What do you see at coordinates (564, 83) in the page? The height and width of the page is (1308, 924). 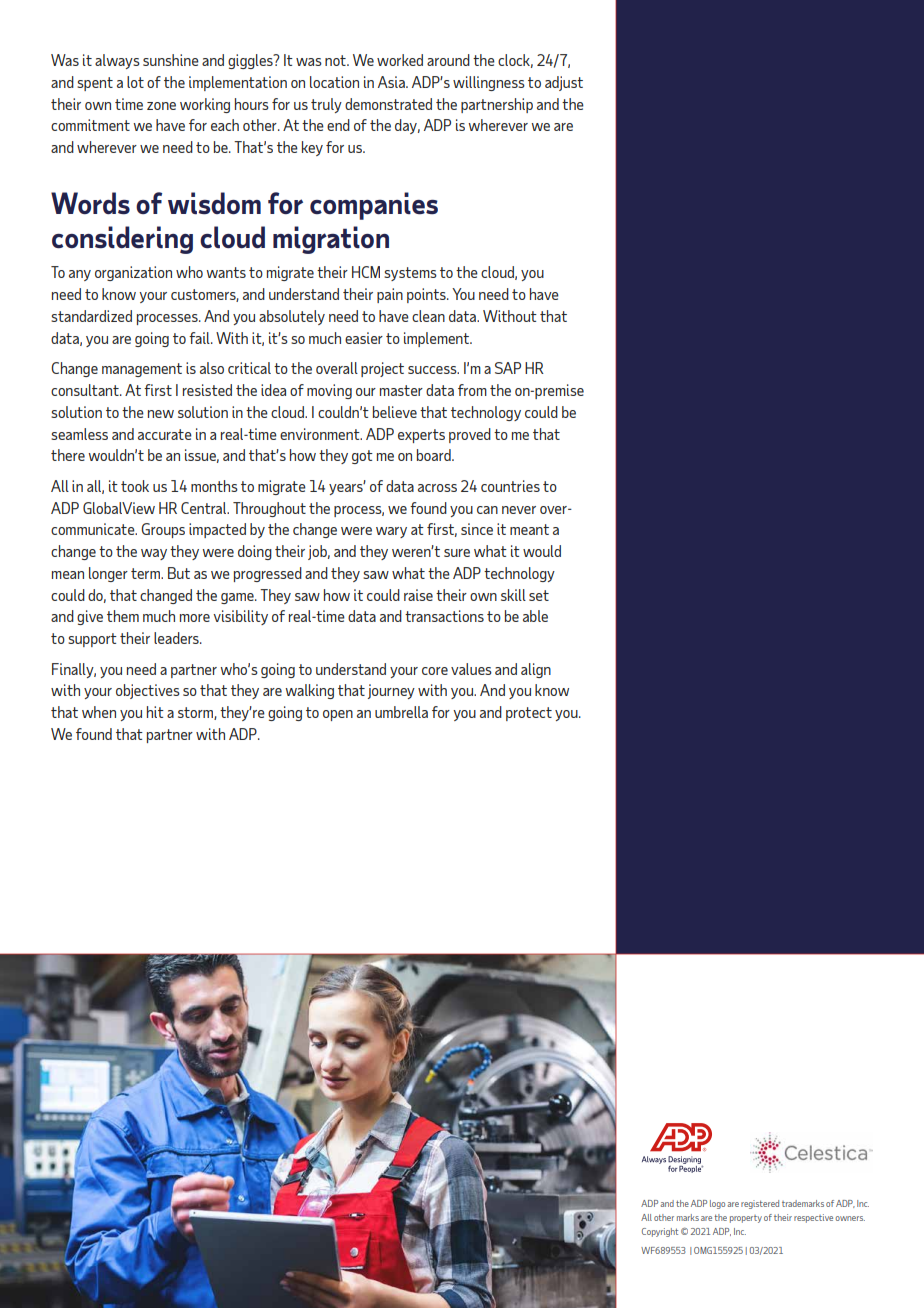 I see `adjust` at bounding box center [564, 83].
